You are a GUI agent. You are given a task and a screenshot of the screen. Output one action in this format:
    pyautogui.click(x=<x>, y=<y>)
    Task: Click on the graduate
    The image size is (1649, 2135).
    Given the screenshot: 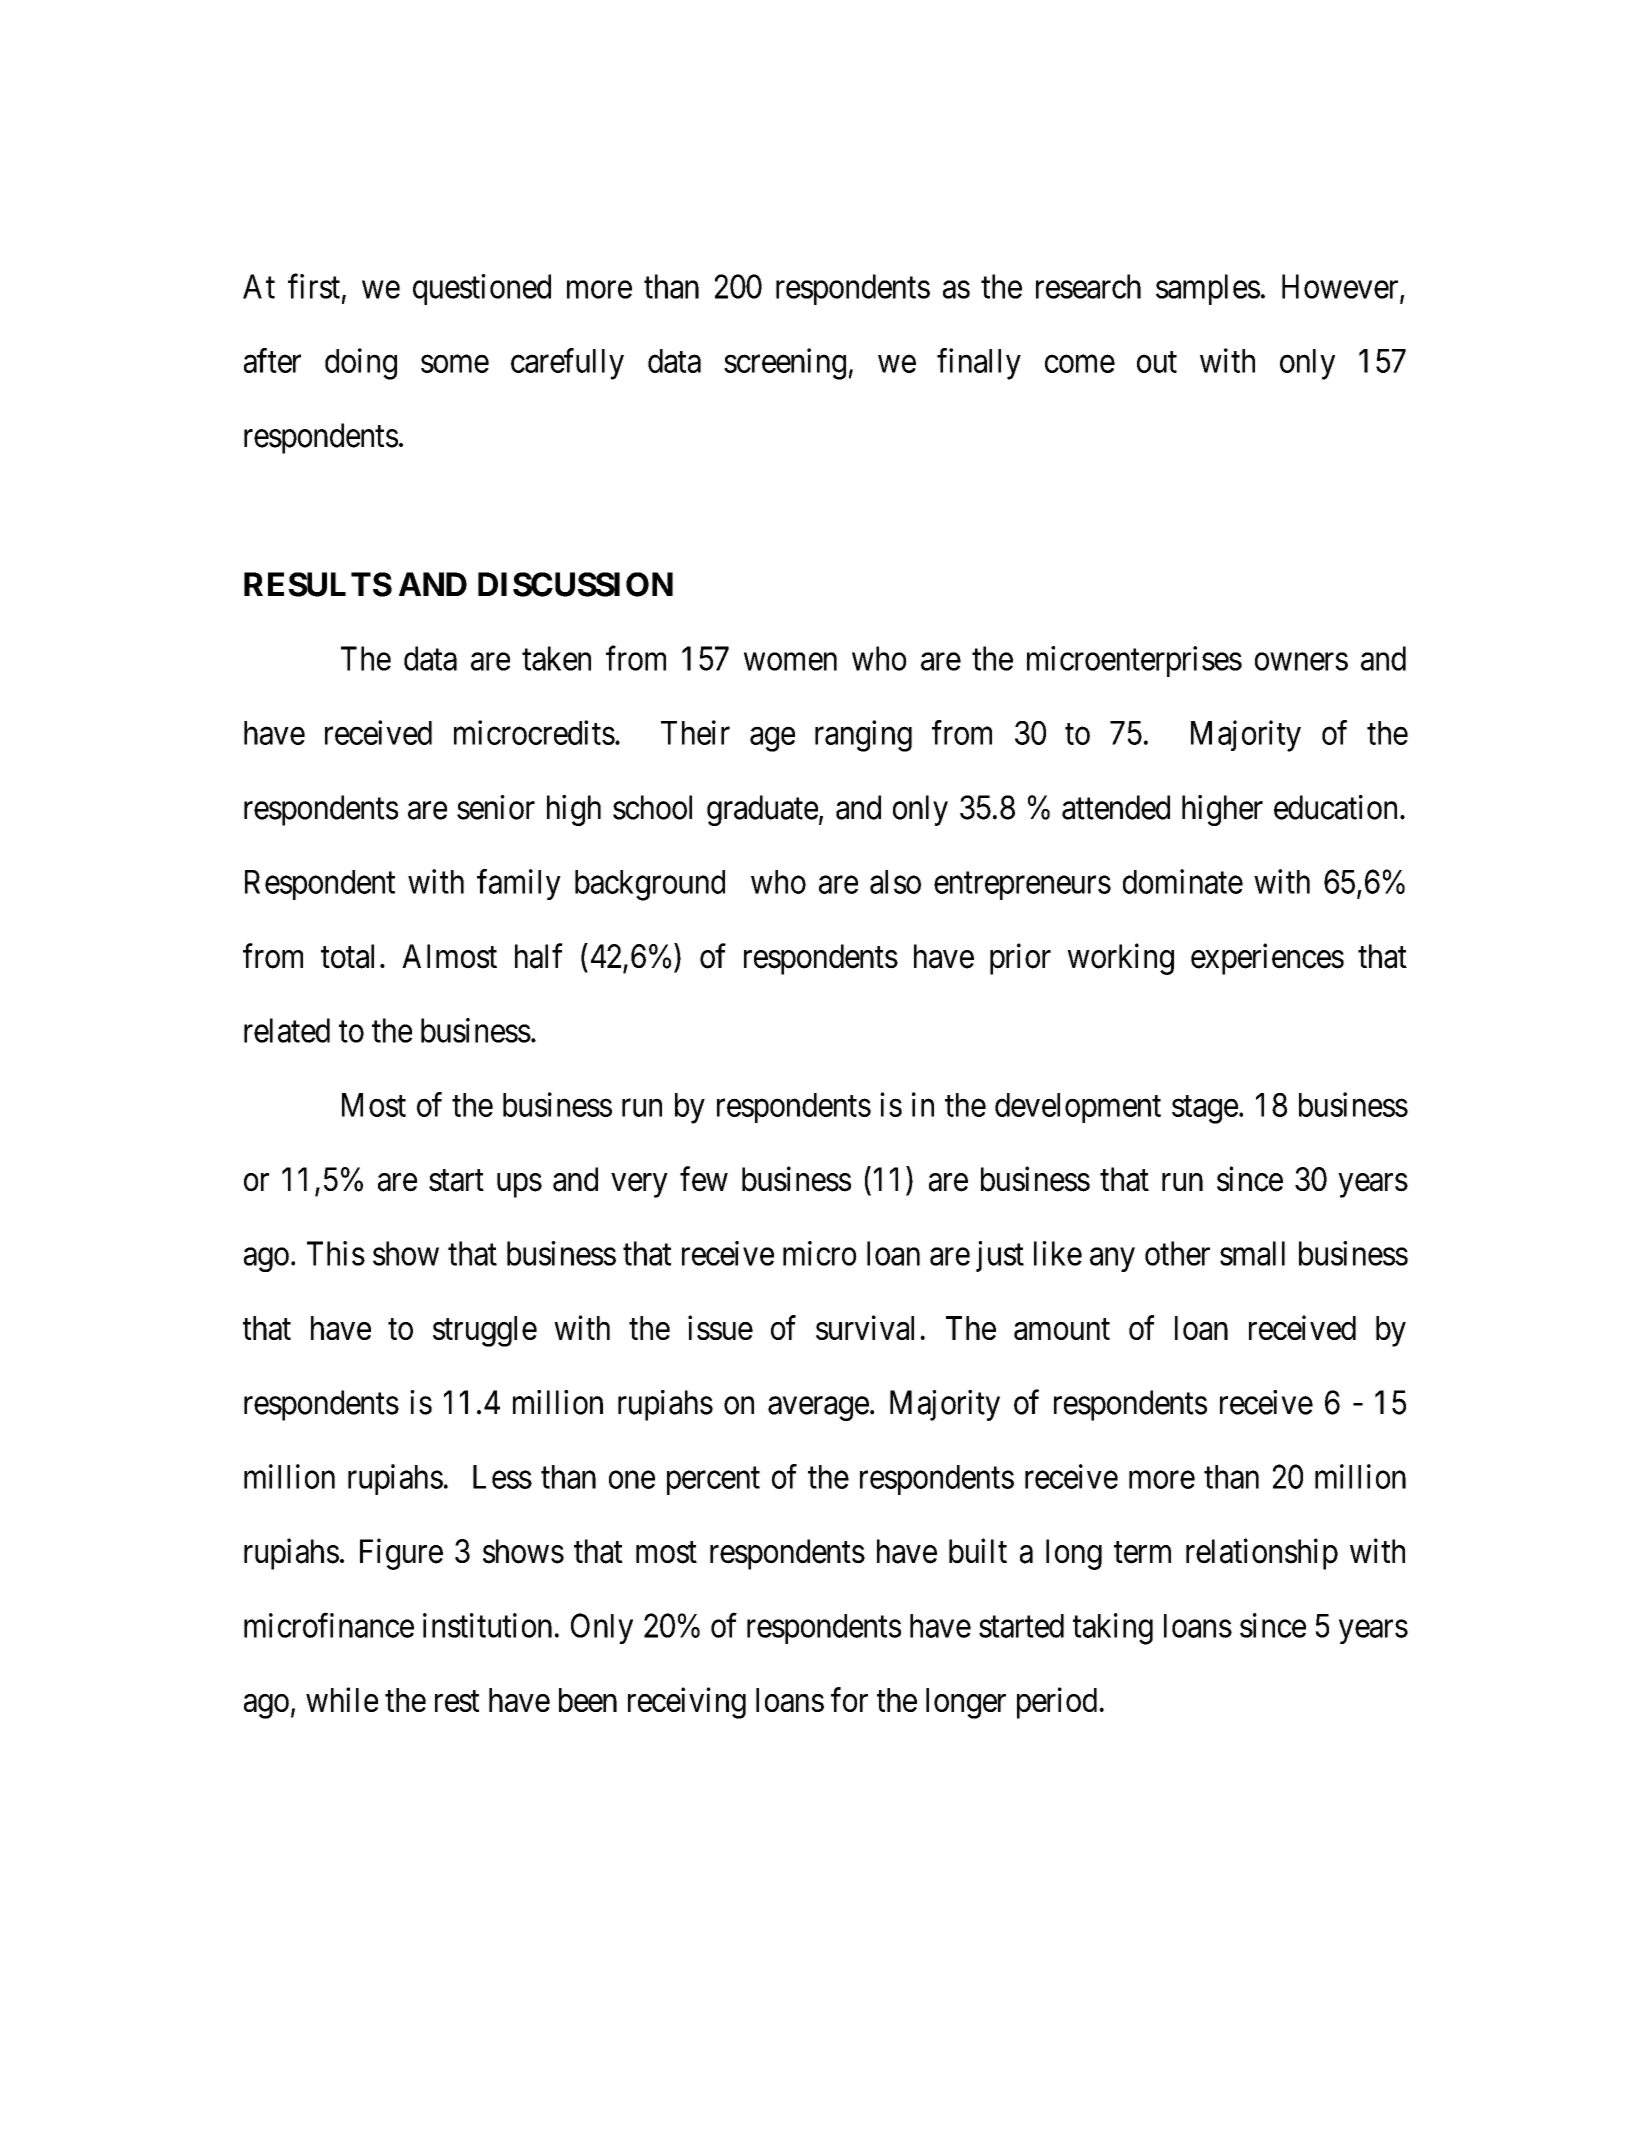 What is the action you would take?
    pyautogui.click(x=762, y=810)
